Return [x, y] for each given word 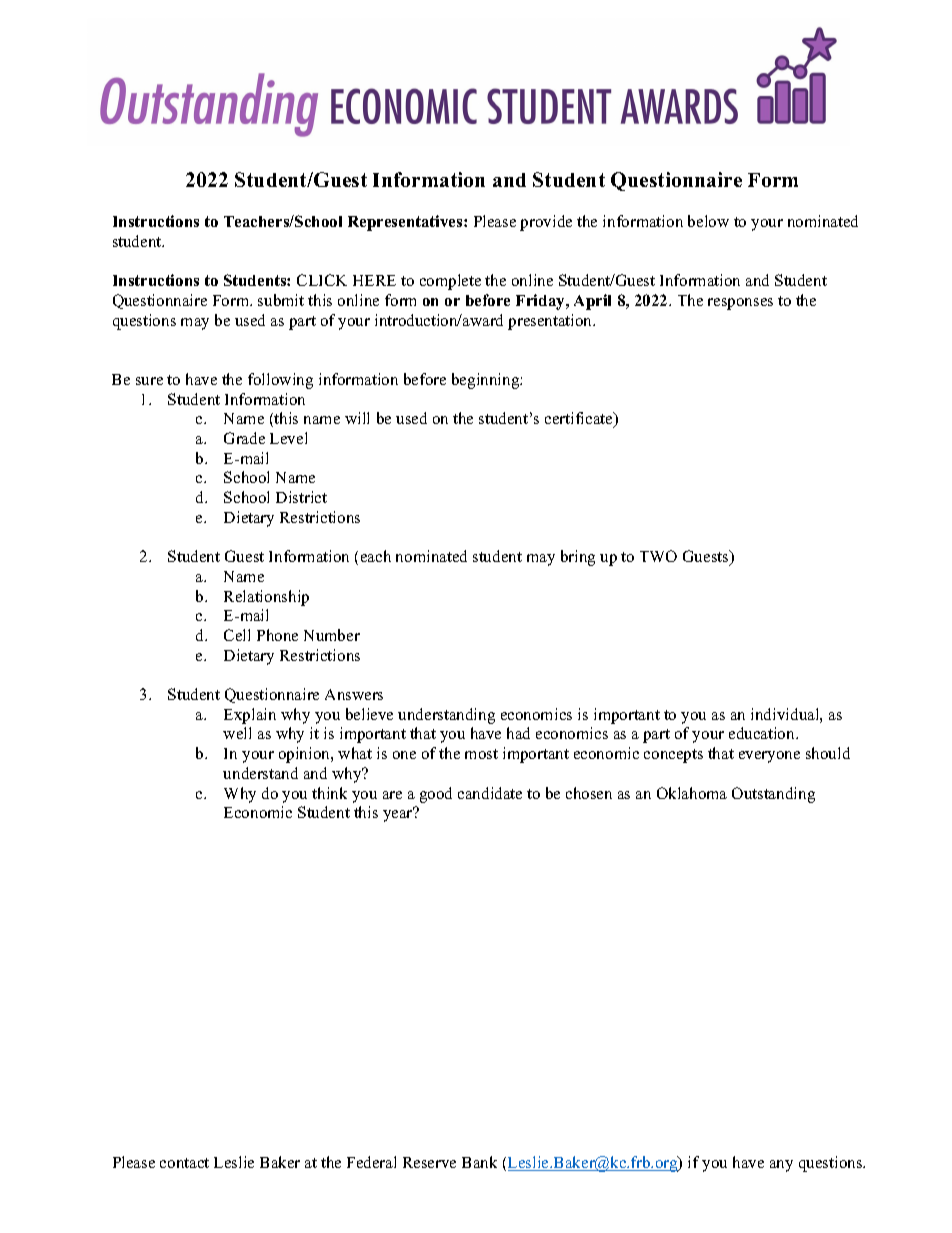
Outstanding [773, 795]
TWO [658, 556]
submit [281, 300]
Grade [244, 438]
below [708, 221]
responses [740, 304]
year [398, 815]
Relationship [266, 598]
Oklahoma [692, 793]
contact [184, 1163]
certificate [580, 420]
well [237, 733]
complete [450, 282]
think [329, 793]
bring [578, 558]
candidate [490, 793]
